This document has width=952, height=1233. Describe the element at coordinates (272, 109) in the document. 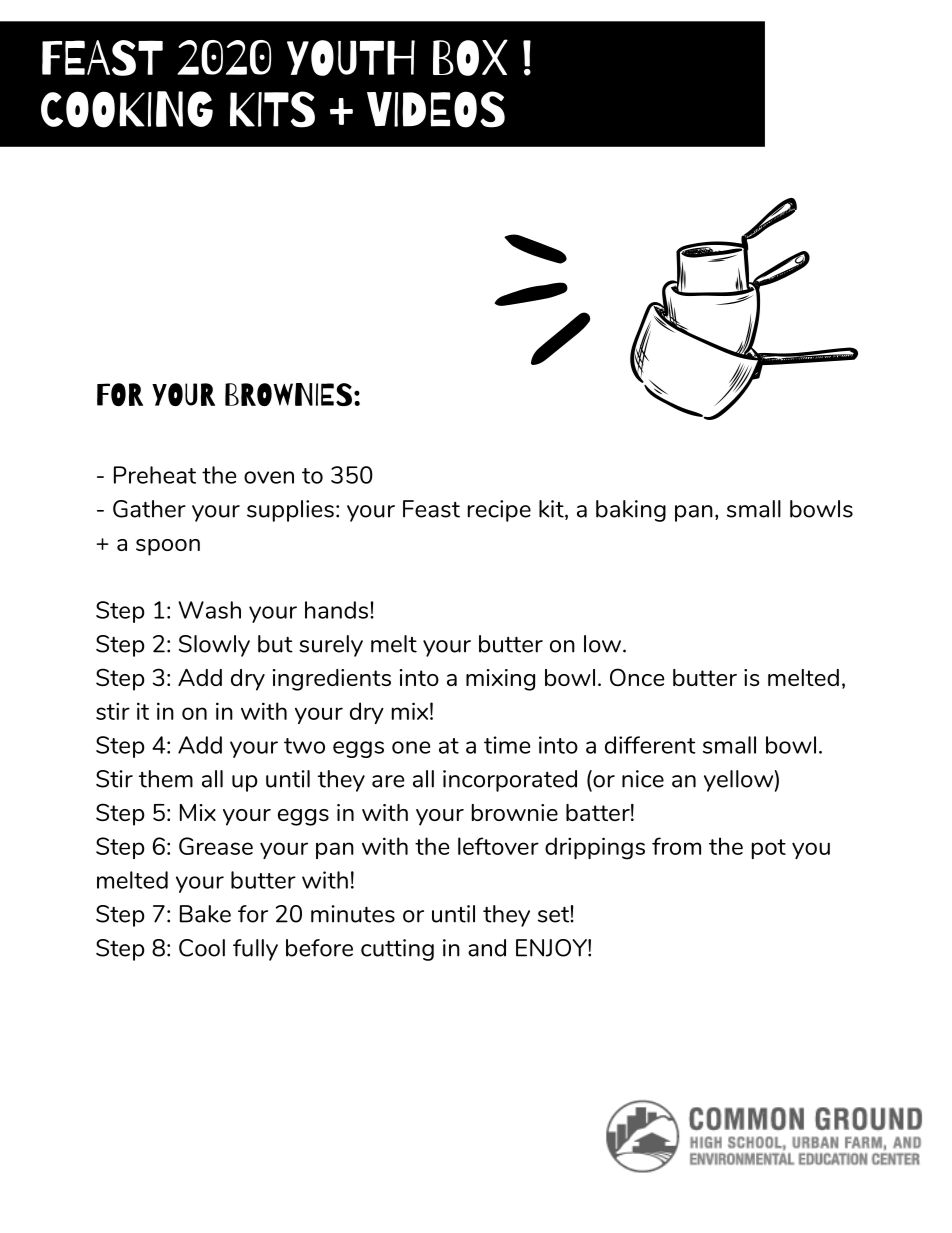

I see `KITS` at that location.
